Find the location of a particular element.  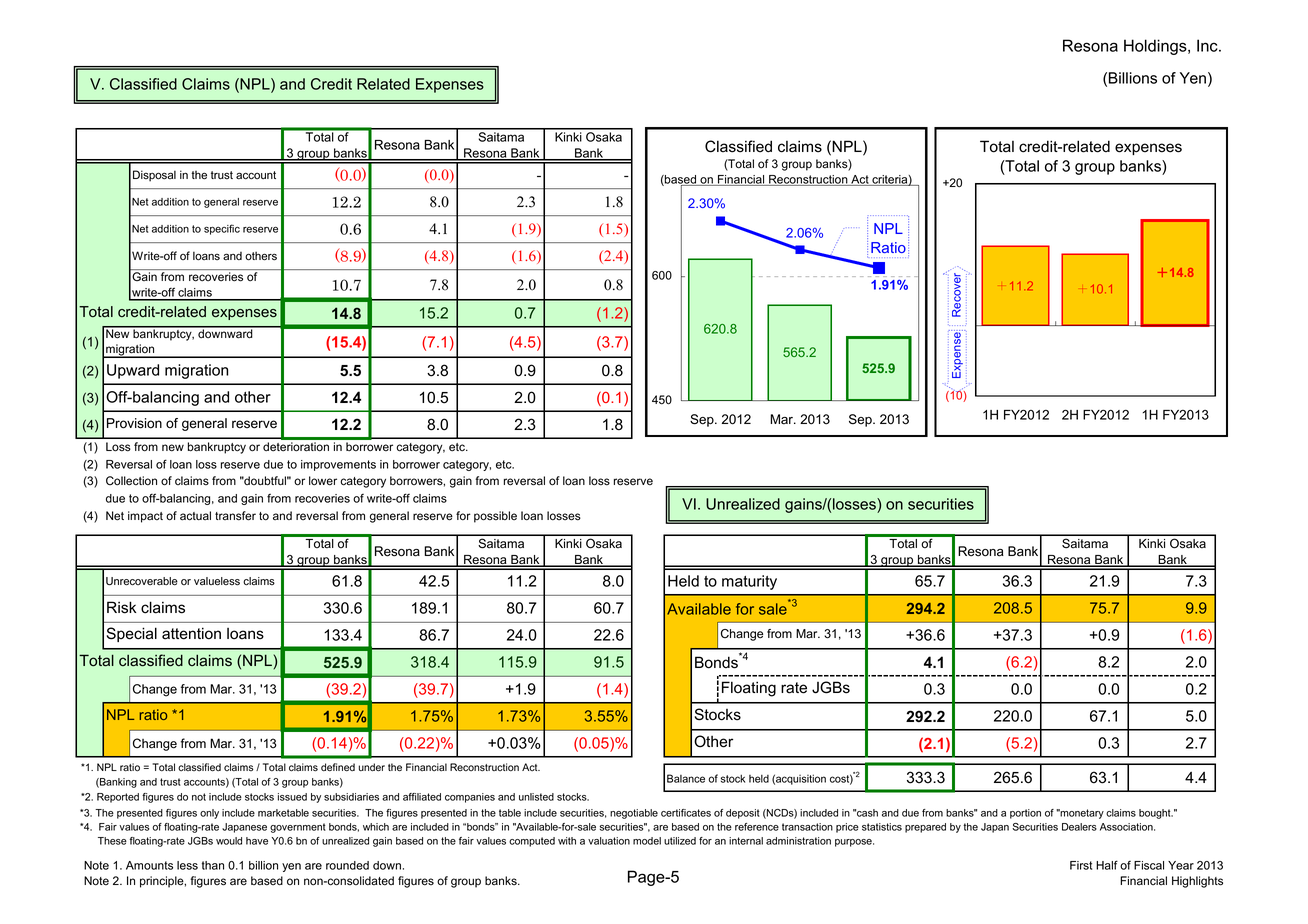

than is located at coordinates (213, 865).
